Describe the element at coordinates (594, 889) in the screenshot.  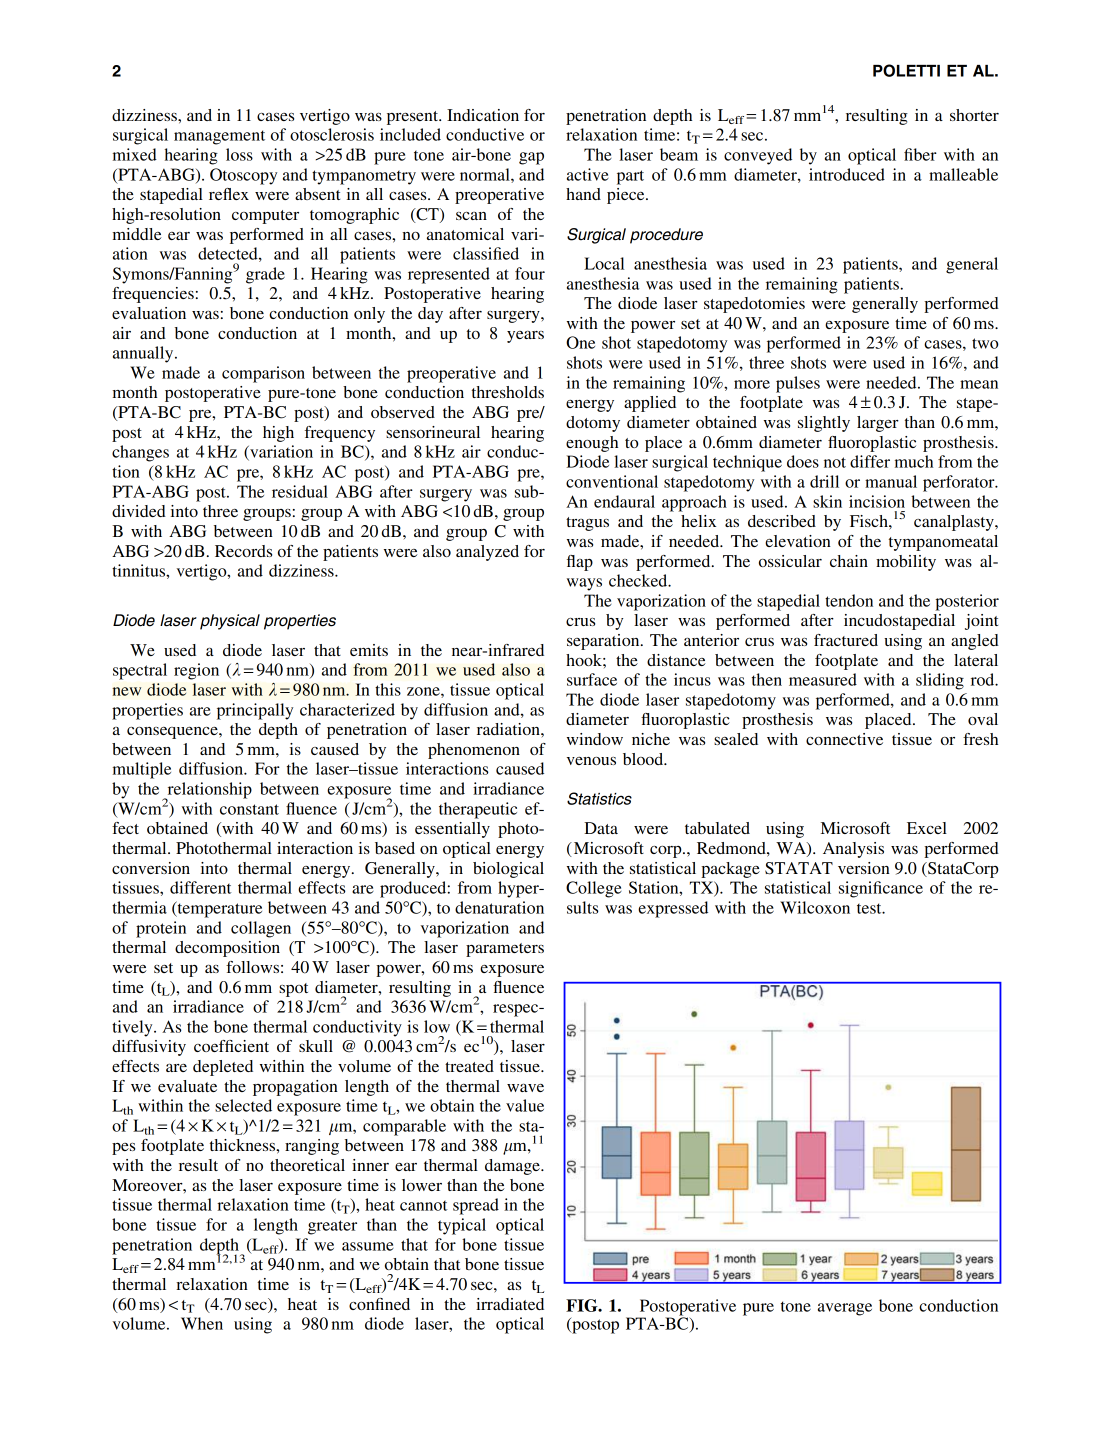
I see `College` at that location.
